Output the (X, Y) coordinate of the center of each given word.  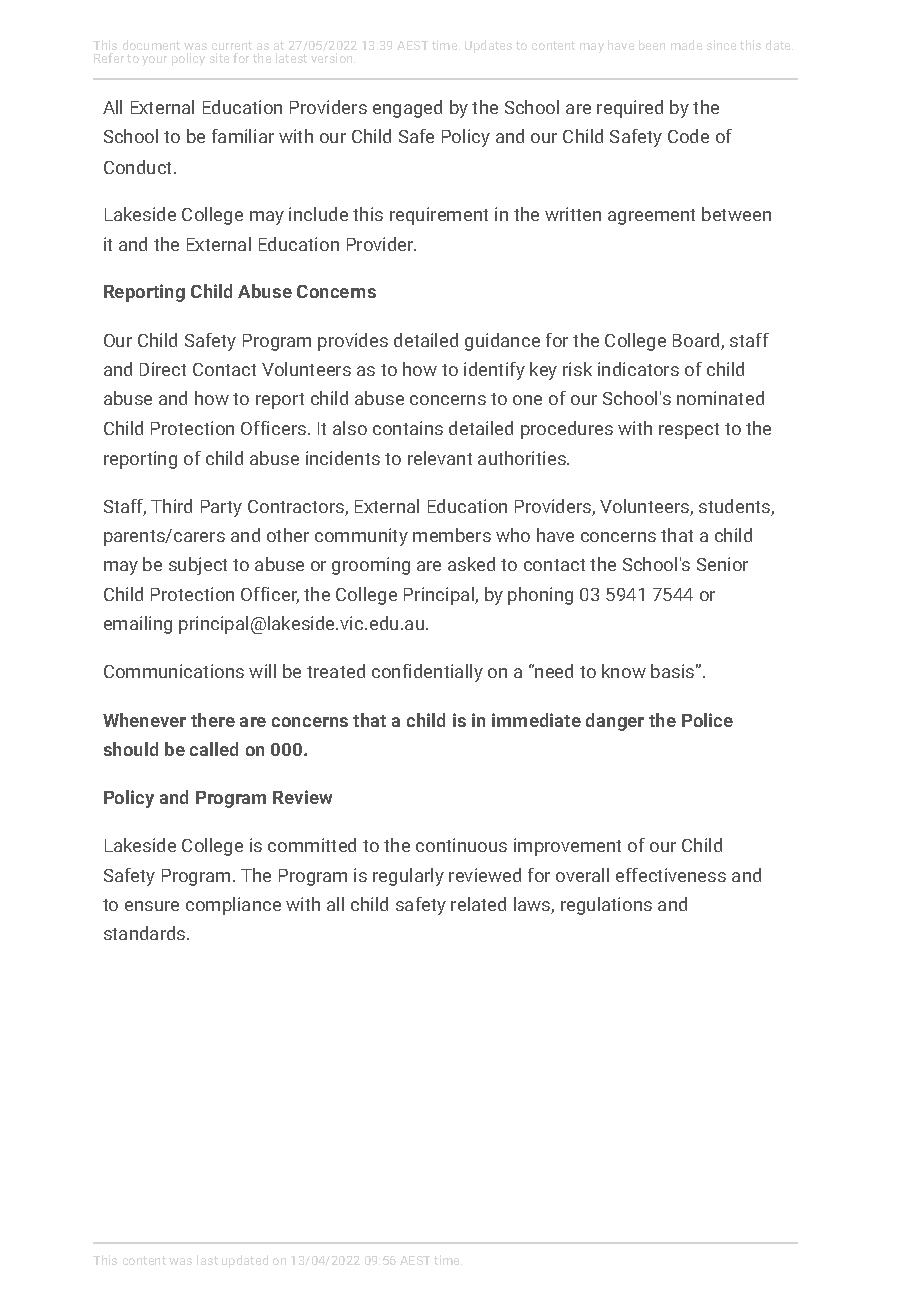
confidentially (427, 673)
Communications (174, 671)
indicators (638, 369)
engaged (407, 109)
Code (688, 136)
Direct (163, 369)
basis (672, 671)
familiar (243, 136)
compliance (233, 906)
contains (408, 428)
